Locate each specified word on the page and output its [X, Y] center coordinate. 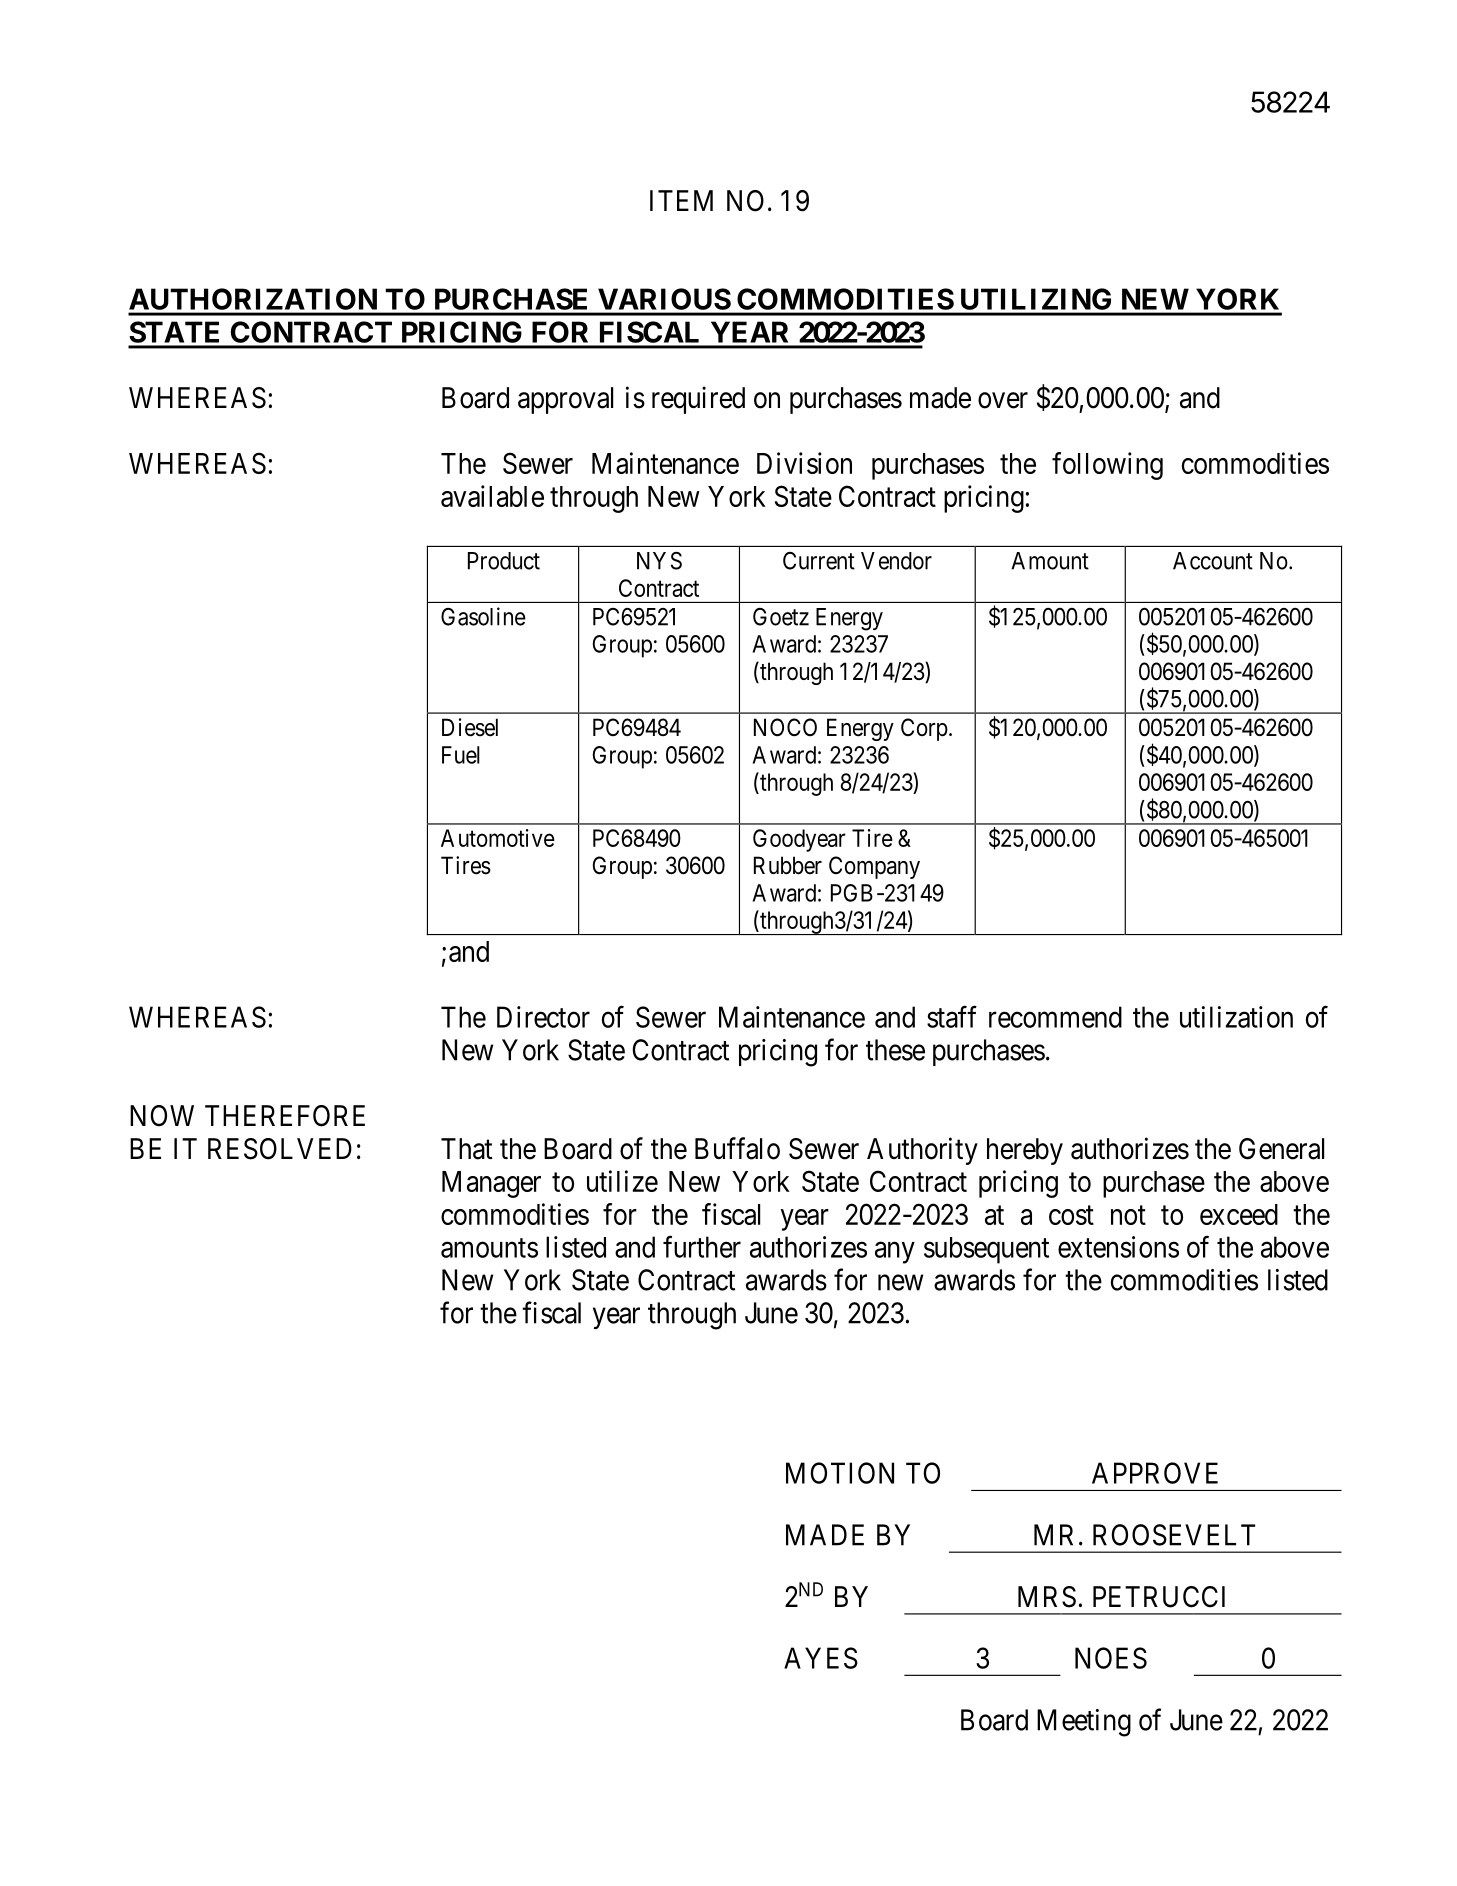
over [1003, 400]
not [1128, 1215]
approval [565, 400]
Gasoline [483, 616]
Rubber [788, 865]
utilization [1236, 1017]
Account [1213, 561]
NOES [1111, 1658]
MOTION [840, 1473]
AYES [821, 1658]
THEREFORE [285, 1116]
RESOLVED [280, 1149]
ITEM [681, 200]
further [702, 1247]
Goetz [781, 617]
